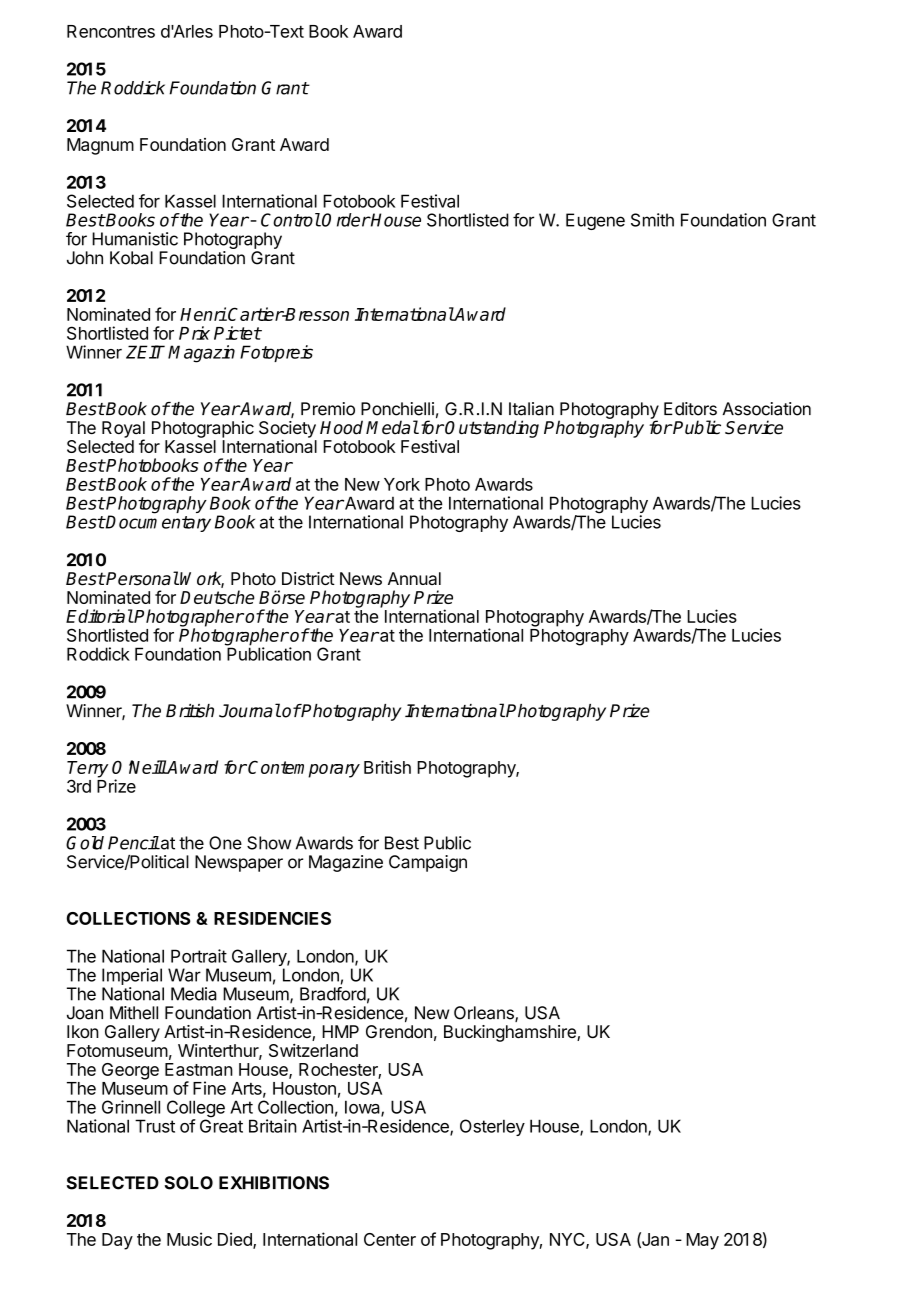  What do you see at coordinates (414, 578) in the screenshot?
I see `Annual` at bounding box center [414, 578].
